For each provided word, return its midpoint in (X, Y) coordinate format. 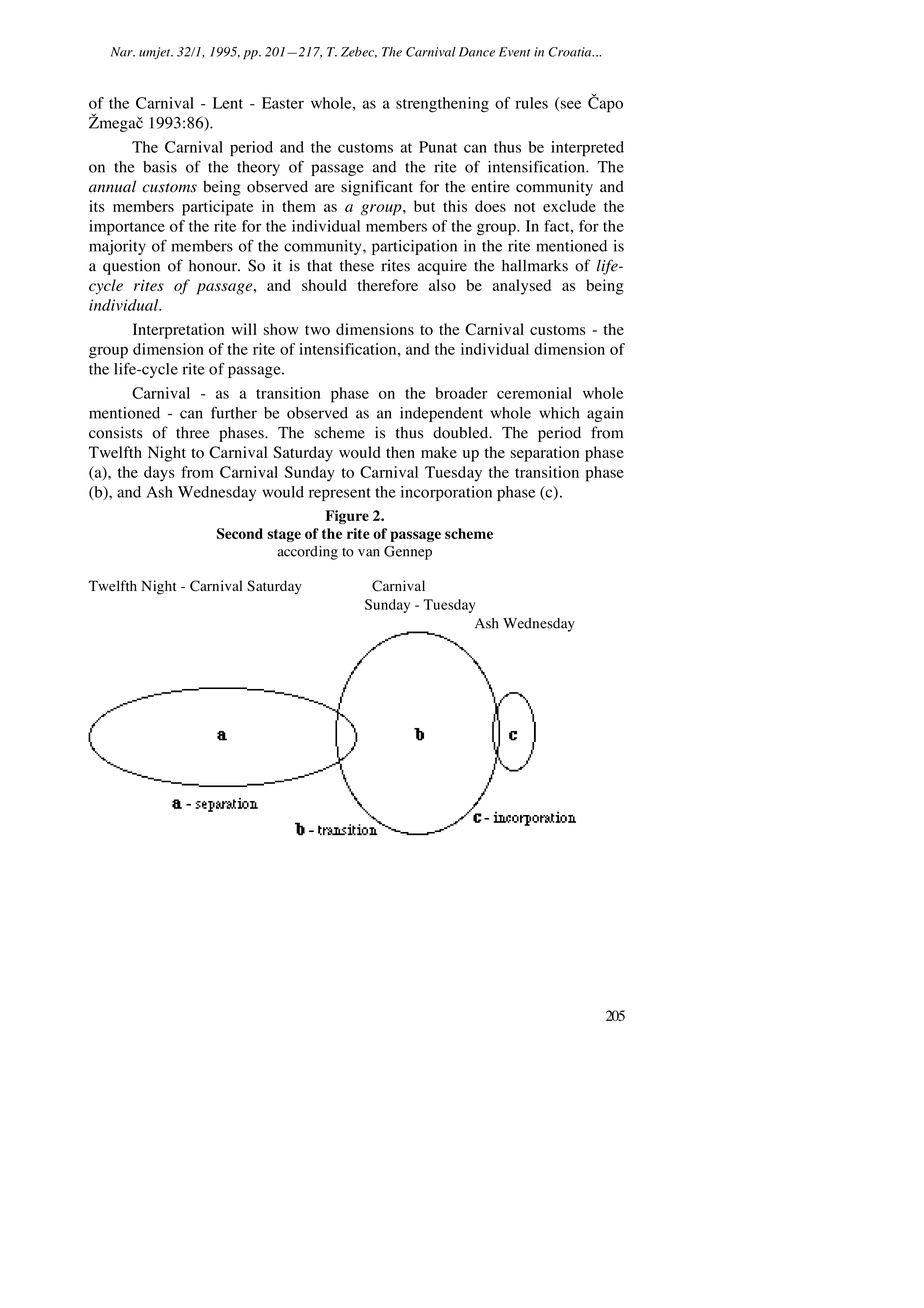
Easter (283, 103)
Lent (228, 103)
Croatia (571, 52)
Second (240, 533)
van (369, 553)
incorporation (446, 493)
